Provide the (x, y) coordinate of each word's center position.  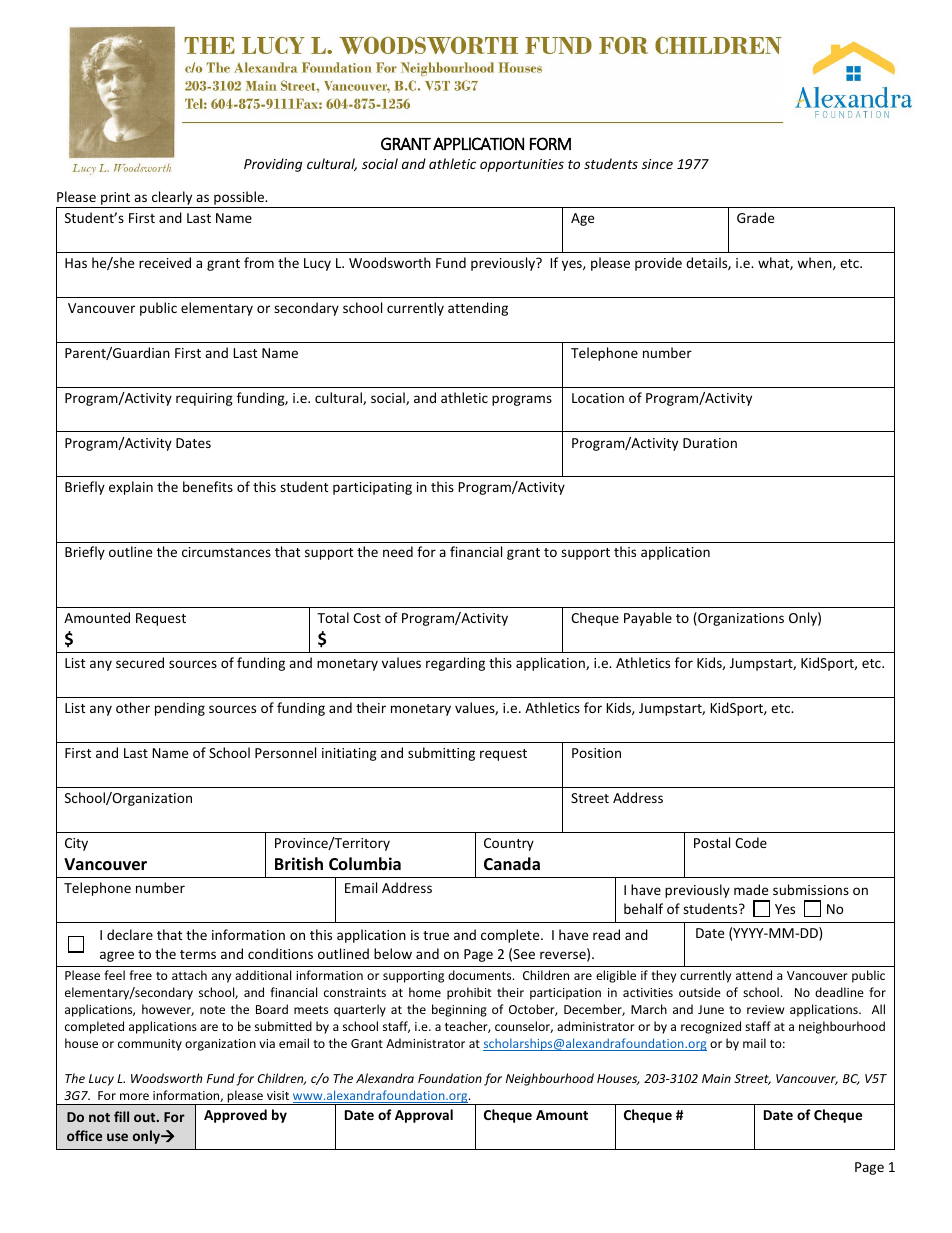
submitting (441, 754)
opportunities (522, 165)
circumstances (226, 552)
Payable (648, 619)
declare (130, 934)
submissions (811, 889)
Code (751, 842)
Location (598, 398)
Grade (755, 217)
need (398, 551)
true (436, 935)
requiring (204, 399)
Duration (710, 443)
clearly (172, 199)
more (134, 1096)
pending (180, 709)
